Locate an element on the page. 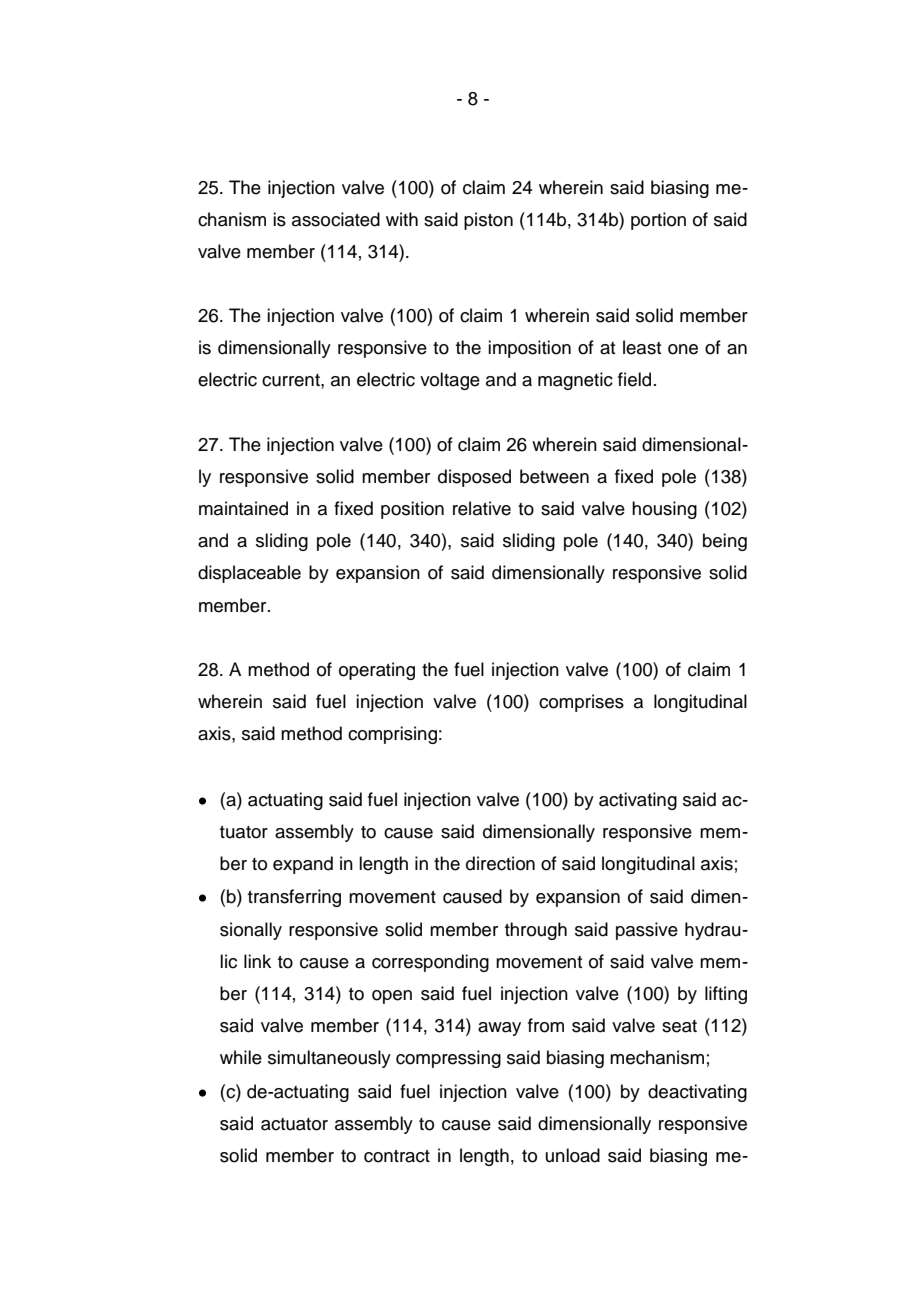 The image size is (924, 1308). piston is located at coordinates (488, 221).
